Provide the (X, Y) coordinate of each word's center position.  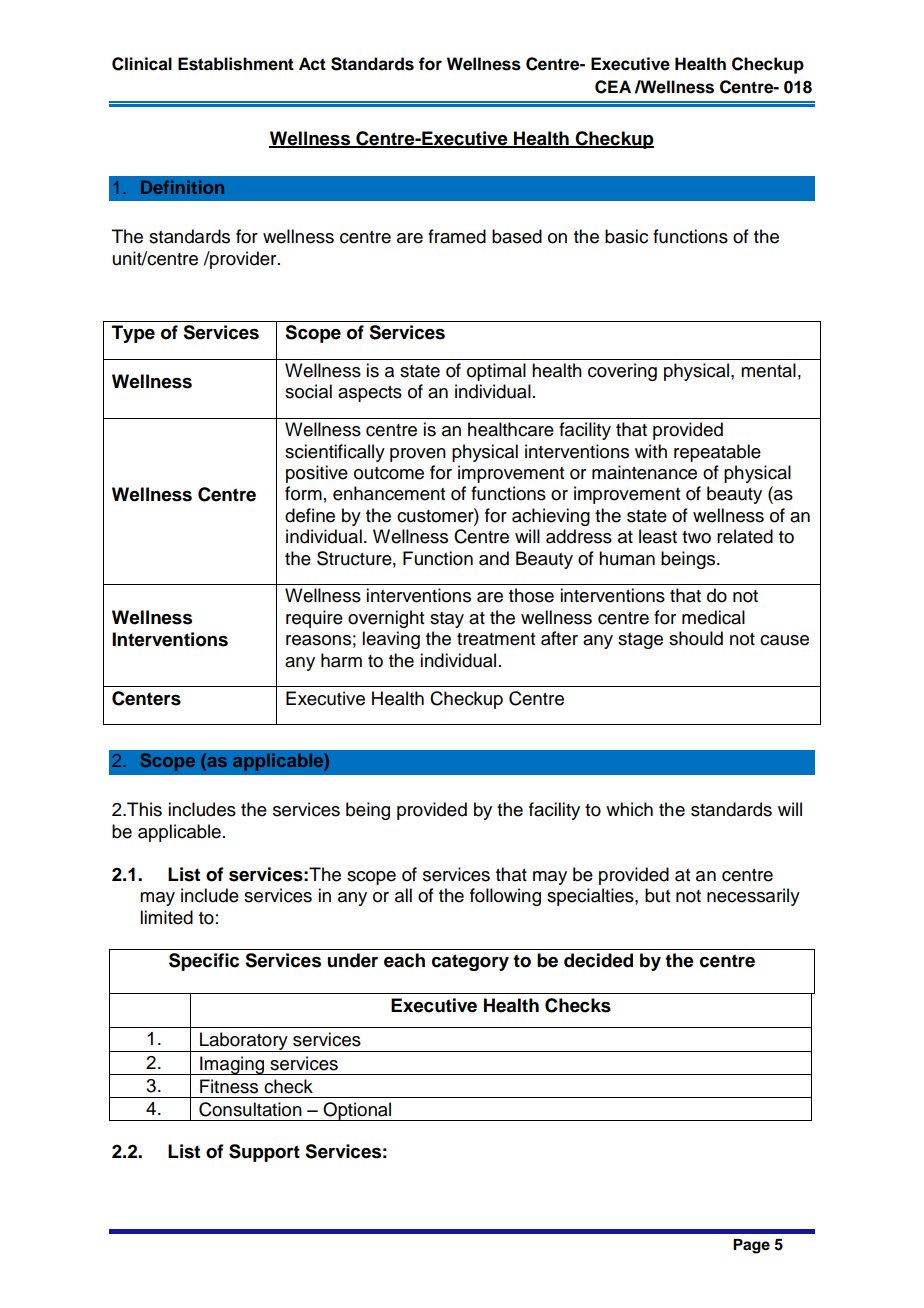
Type (133, 334)
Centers (146, 698)
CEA (613, 87)
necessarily (753, 897)
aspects (370, 394)
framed (457, 236)
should (696, 638)
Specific (204, 962)
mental (768, 370)
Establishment (236, 64)
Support (264, 1153)
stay (447, 620)
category (470, 962)
